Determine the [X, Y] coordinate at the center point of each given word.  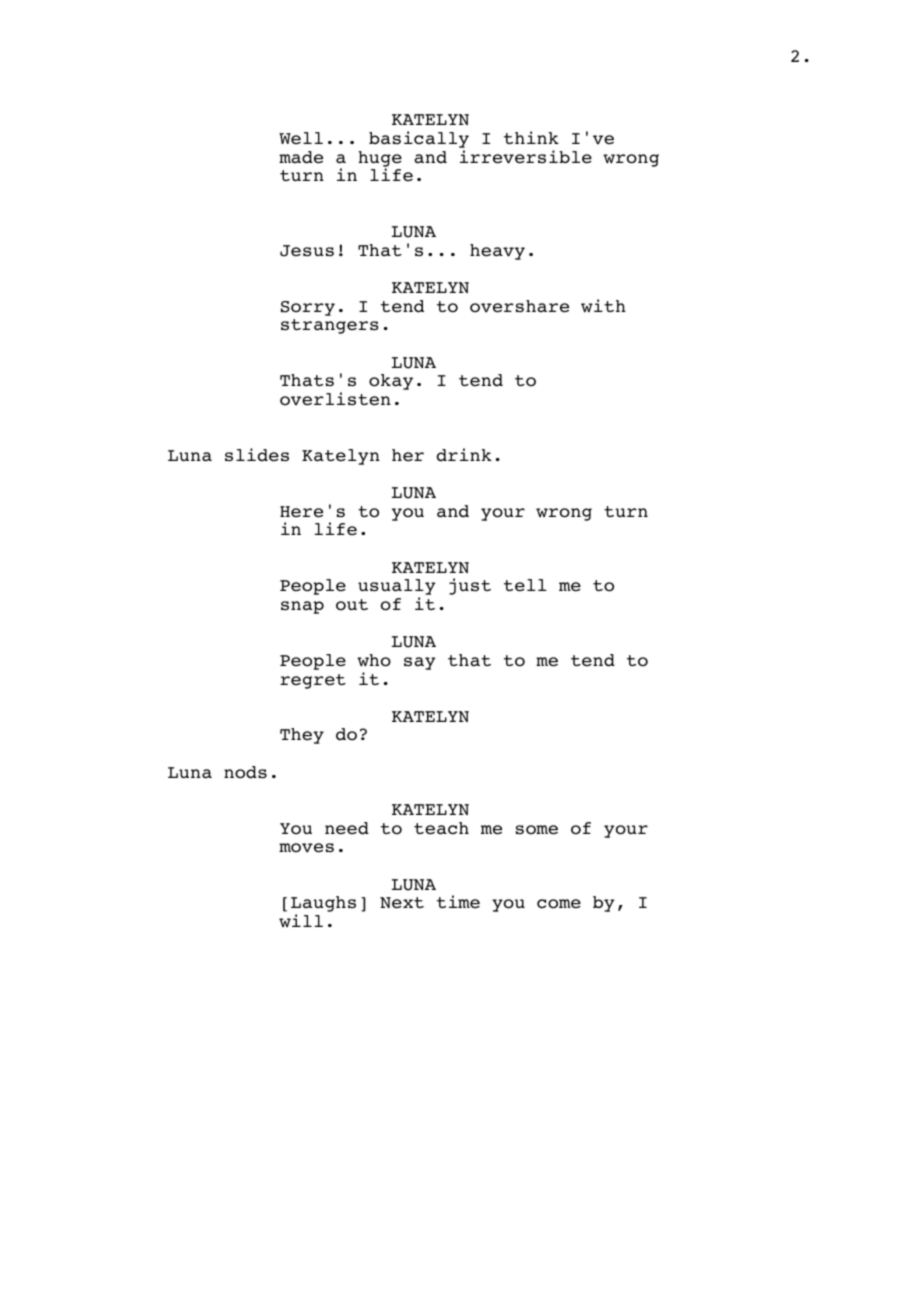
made [301, 157]
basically [419, 141]
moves [306, 848]
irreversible [526, 157]
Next [402, 903]
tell [525, 585]
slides [257, 455]
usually [397, 588]
